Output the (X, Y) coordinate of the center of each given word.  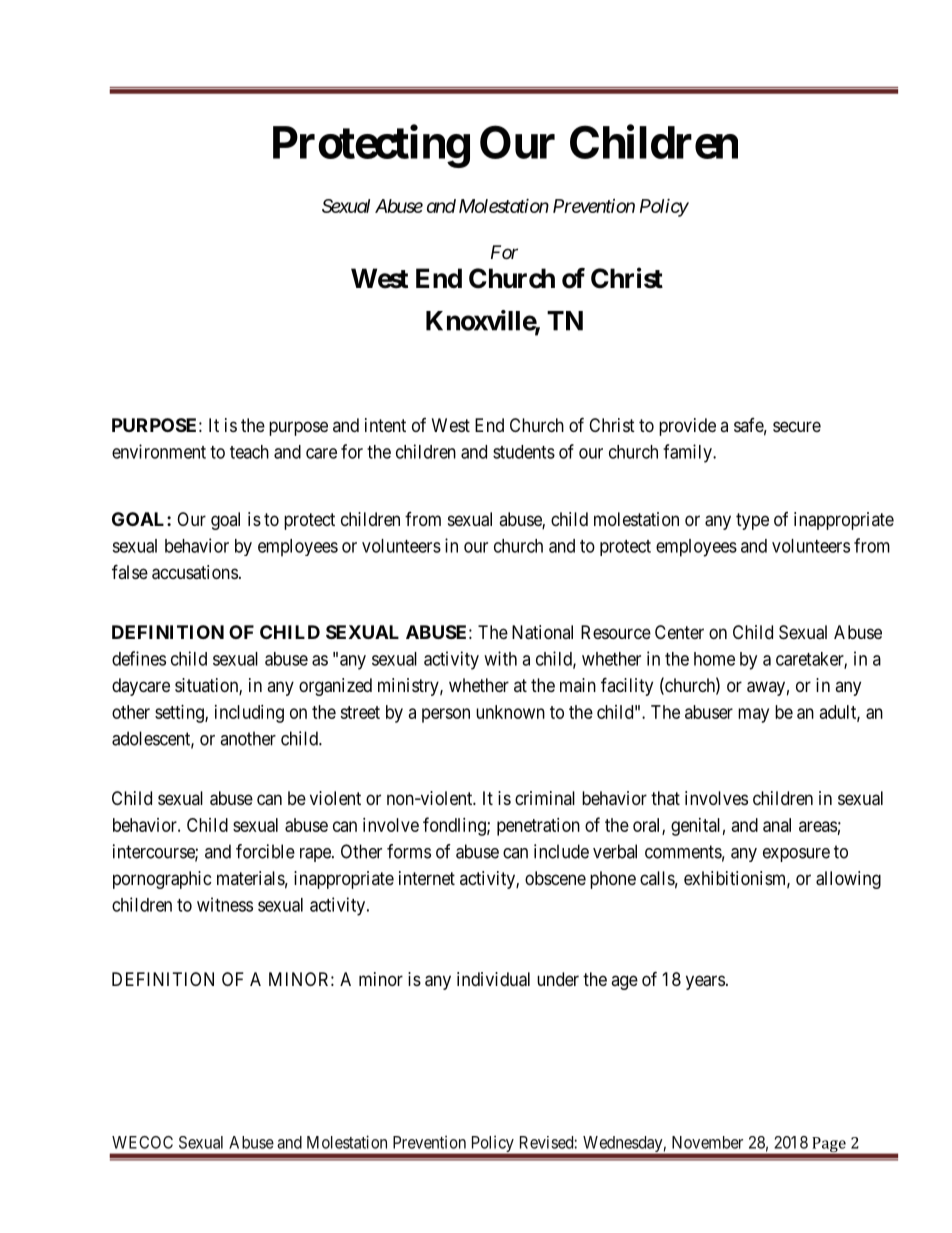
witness (225, 904)
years (705, 982)
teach (249, 452)
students (524, 452)
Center (679, 632)
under (558, 979)
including (249, 714)
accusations (195, 572)
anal (777, 825)
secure (797, 426)
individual (493, 979)
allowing (848, 880)
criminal (545, 798)
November (707, 1142)
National (542, 632)
